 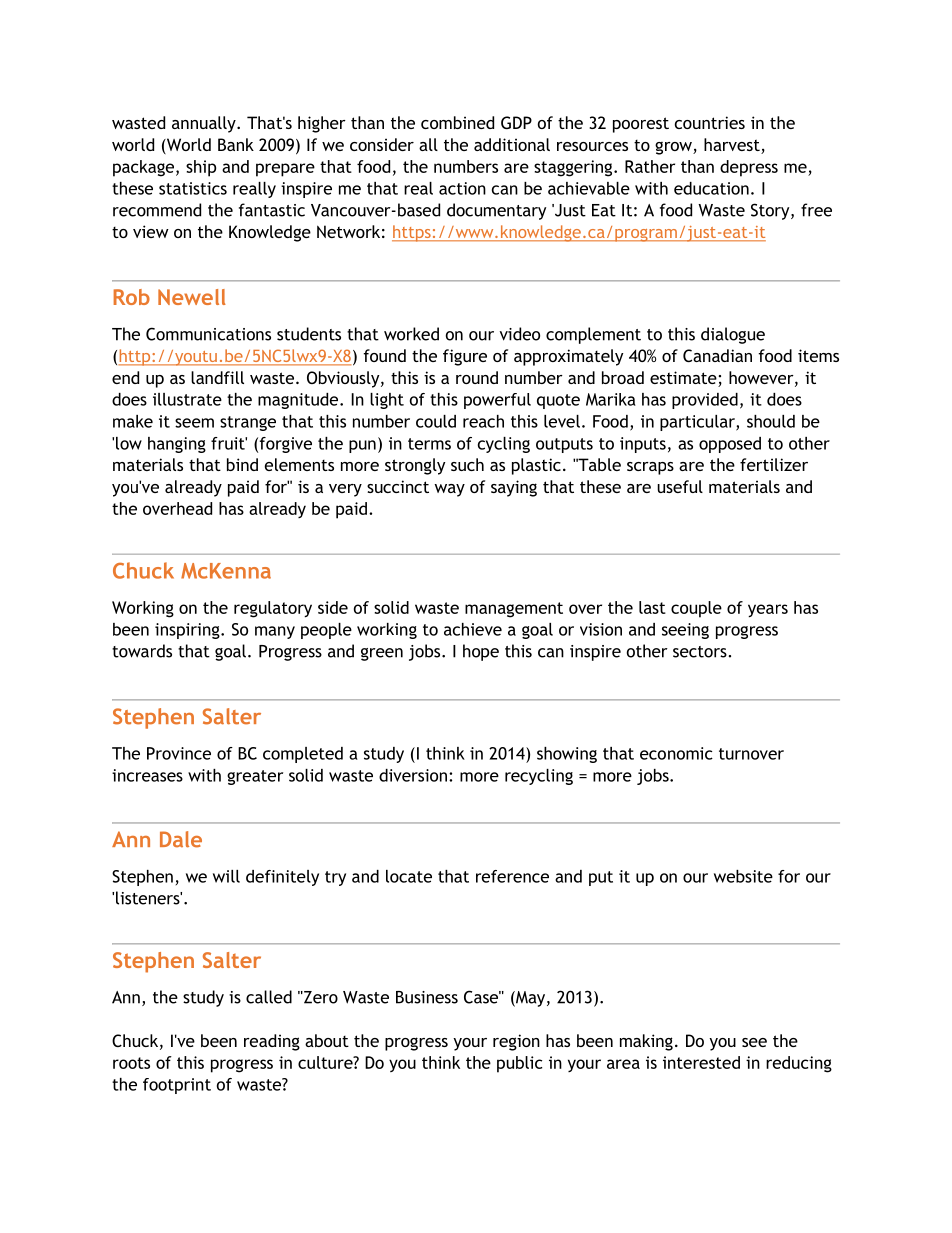 I want to click on public, so click(x=519, y=1064).
